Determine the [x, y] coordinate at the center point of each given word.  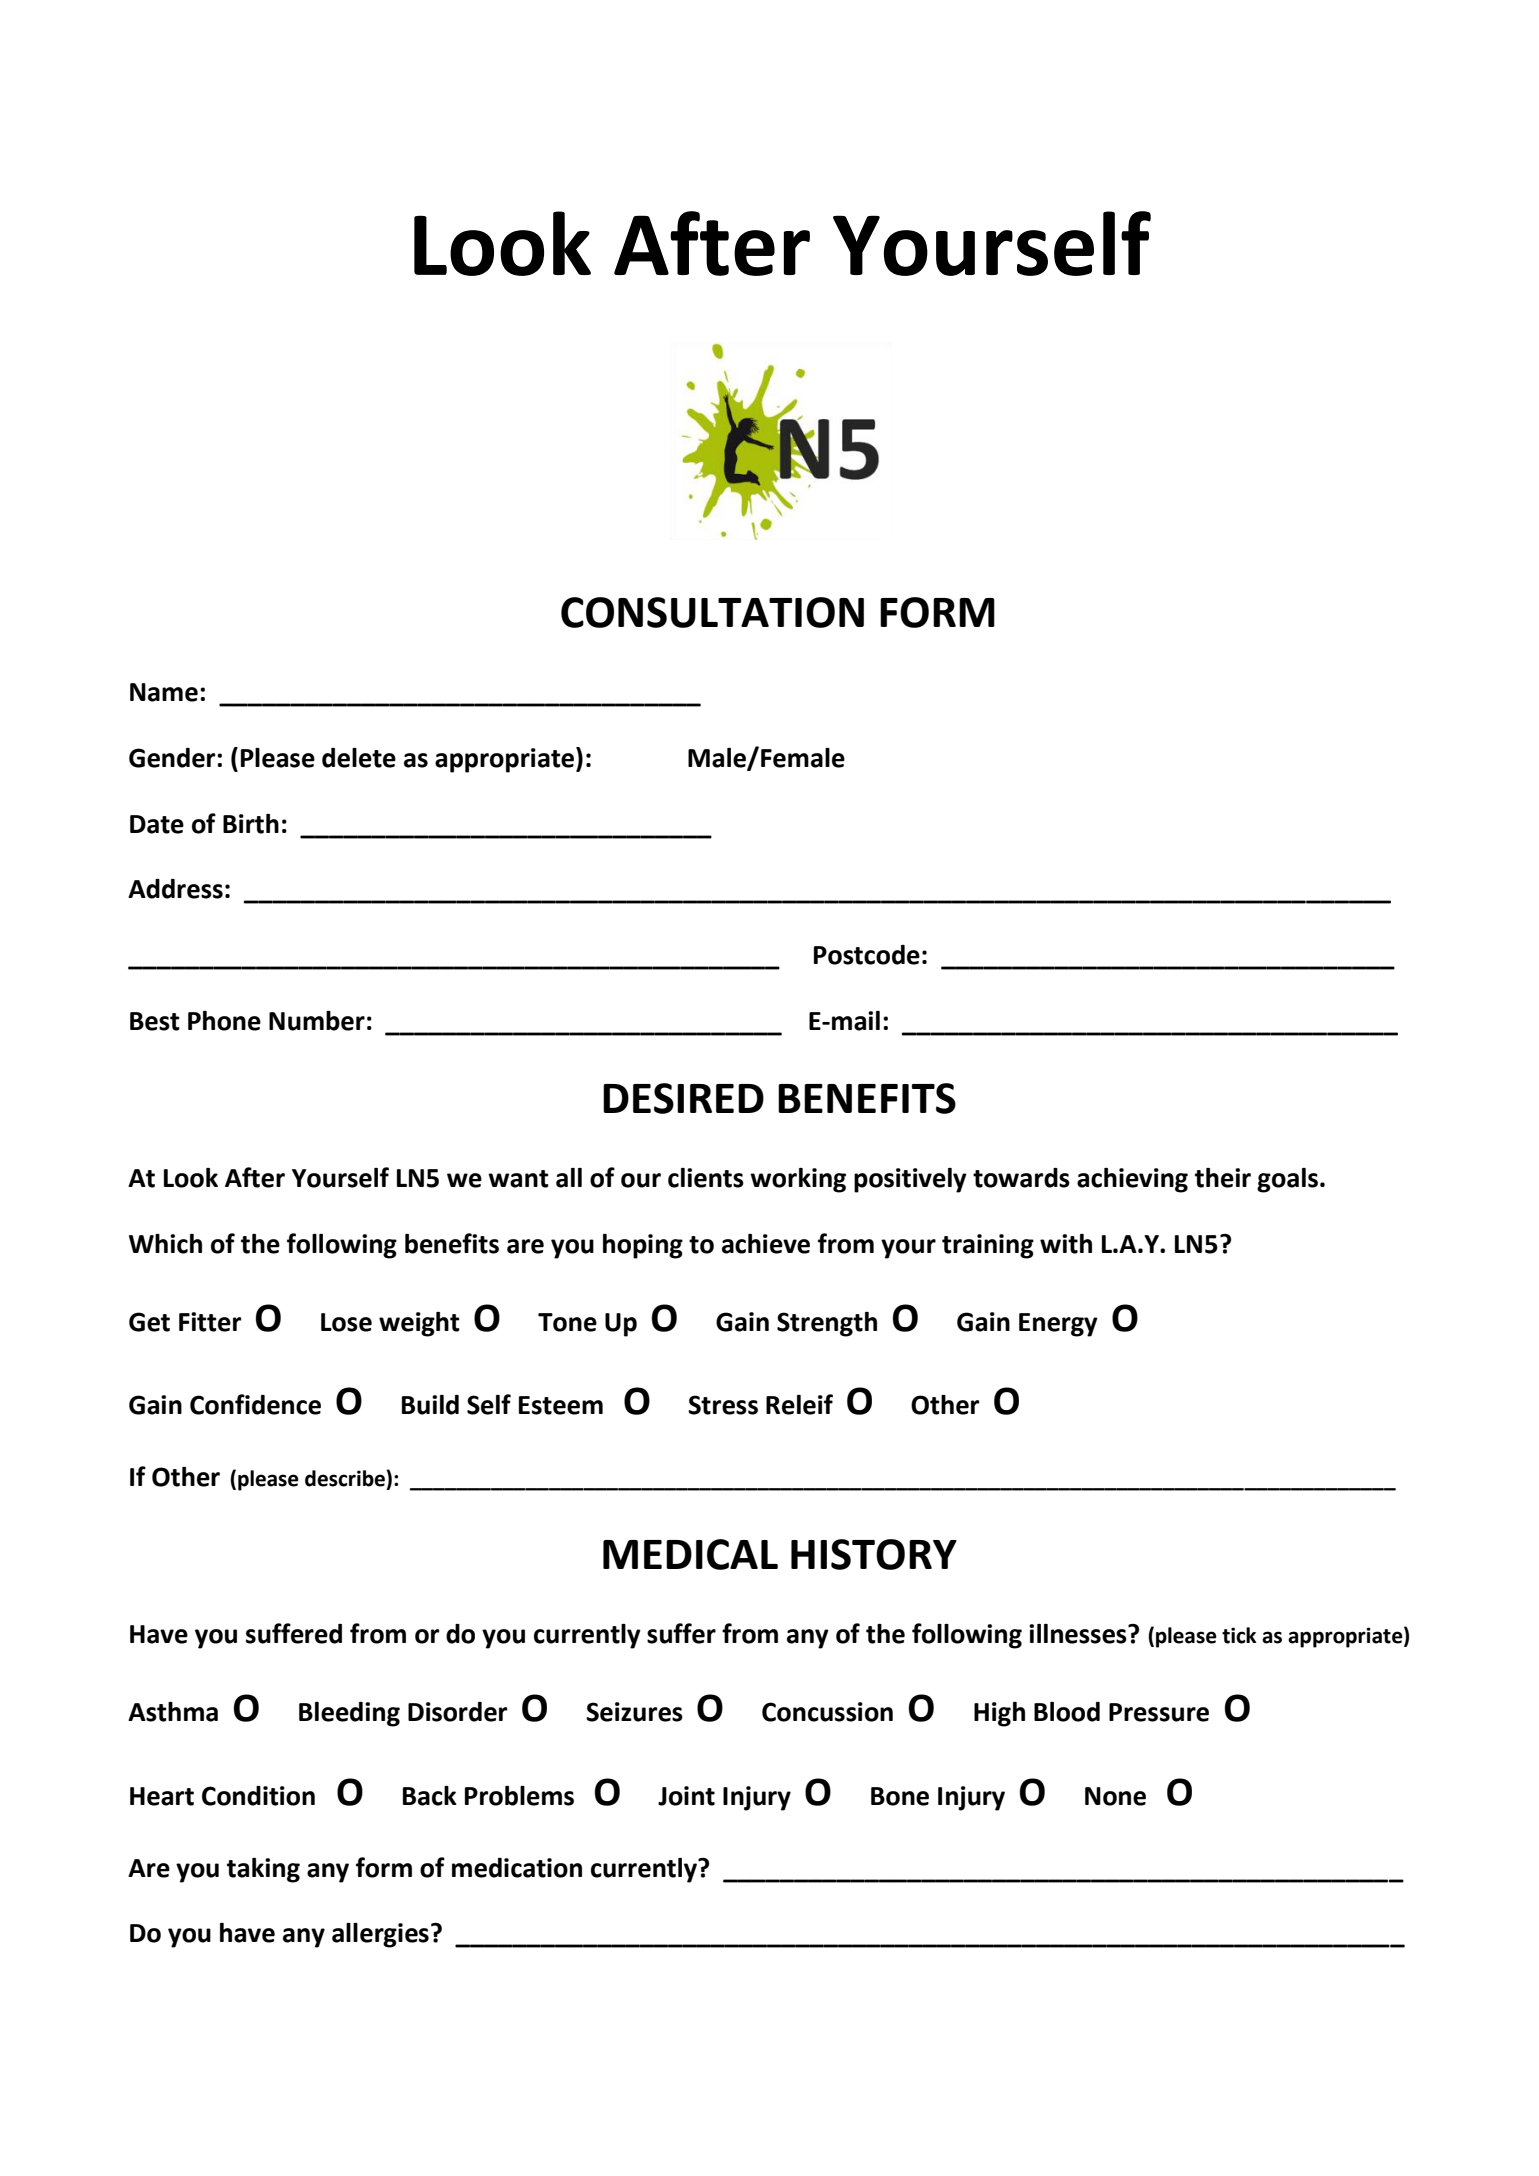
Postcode [867, 955]
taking [263, 1870]
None [1115, 1796]
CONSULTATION [712, 612]
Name [164, 692]
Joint [686, 1796]
